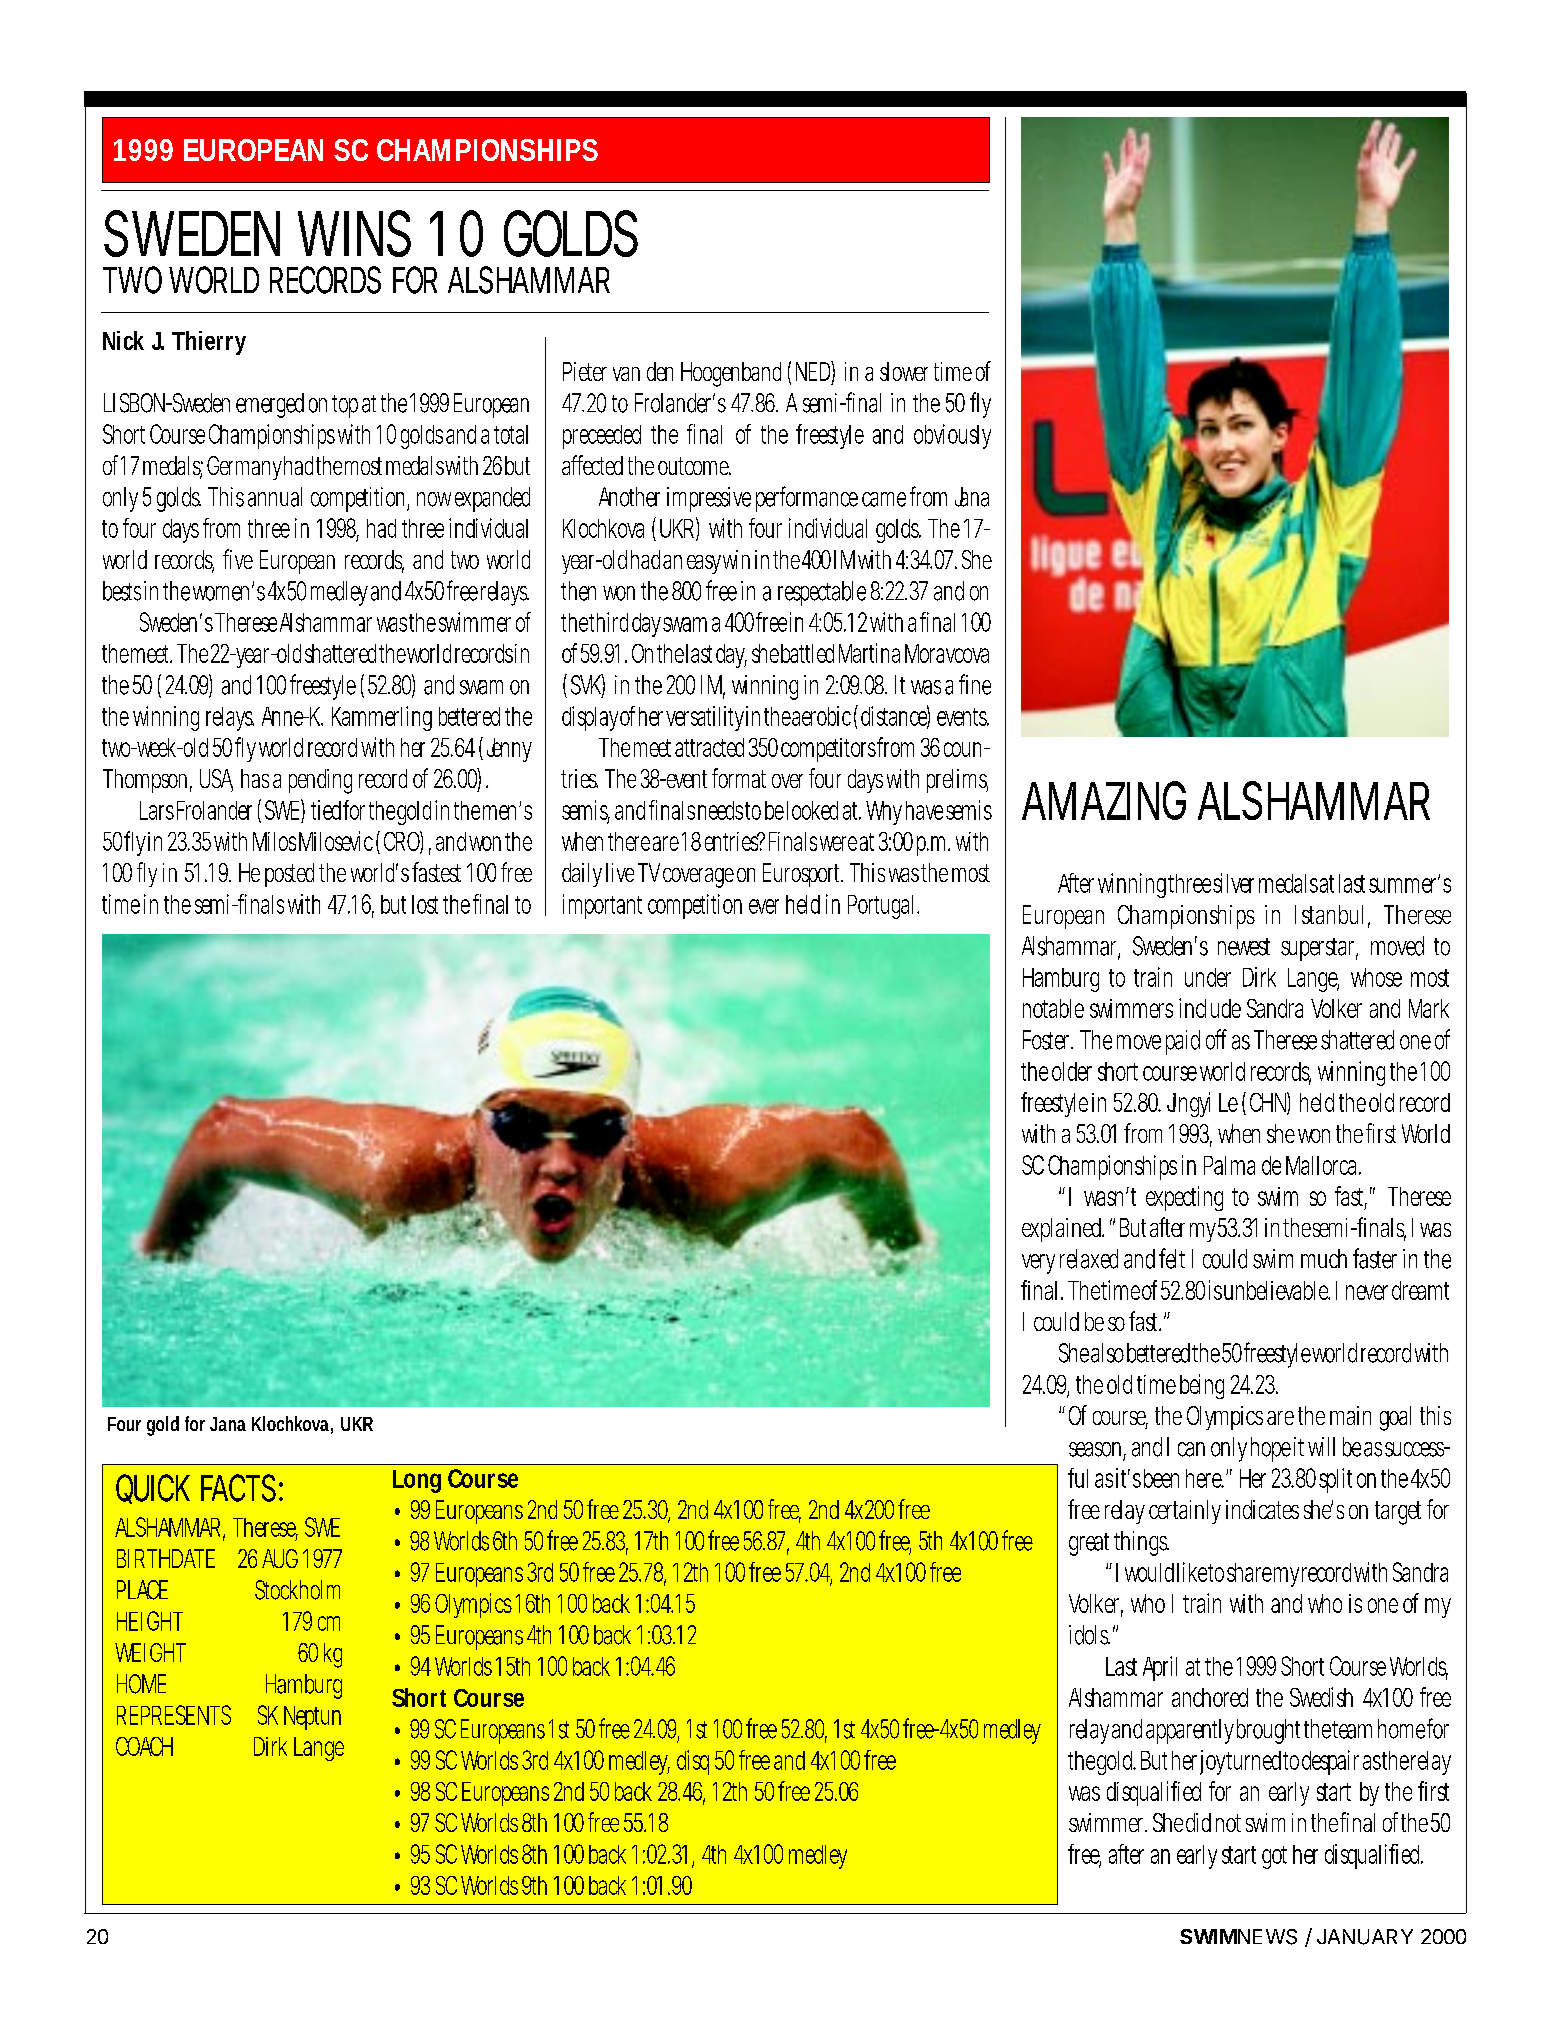 The height and width of the image is (2020, 1551). I want to click on obviously, so click(952, 436).
